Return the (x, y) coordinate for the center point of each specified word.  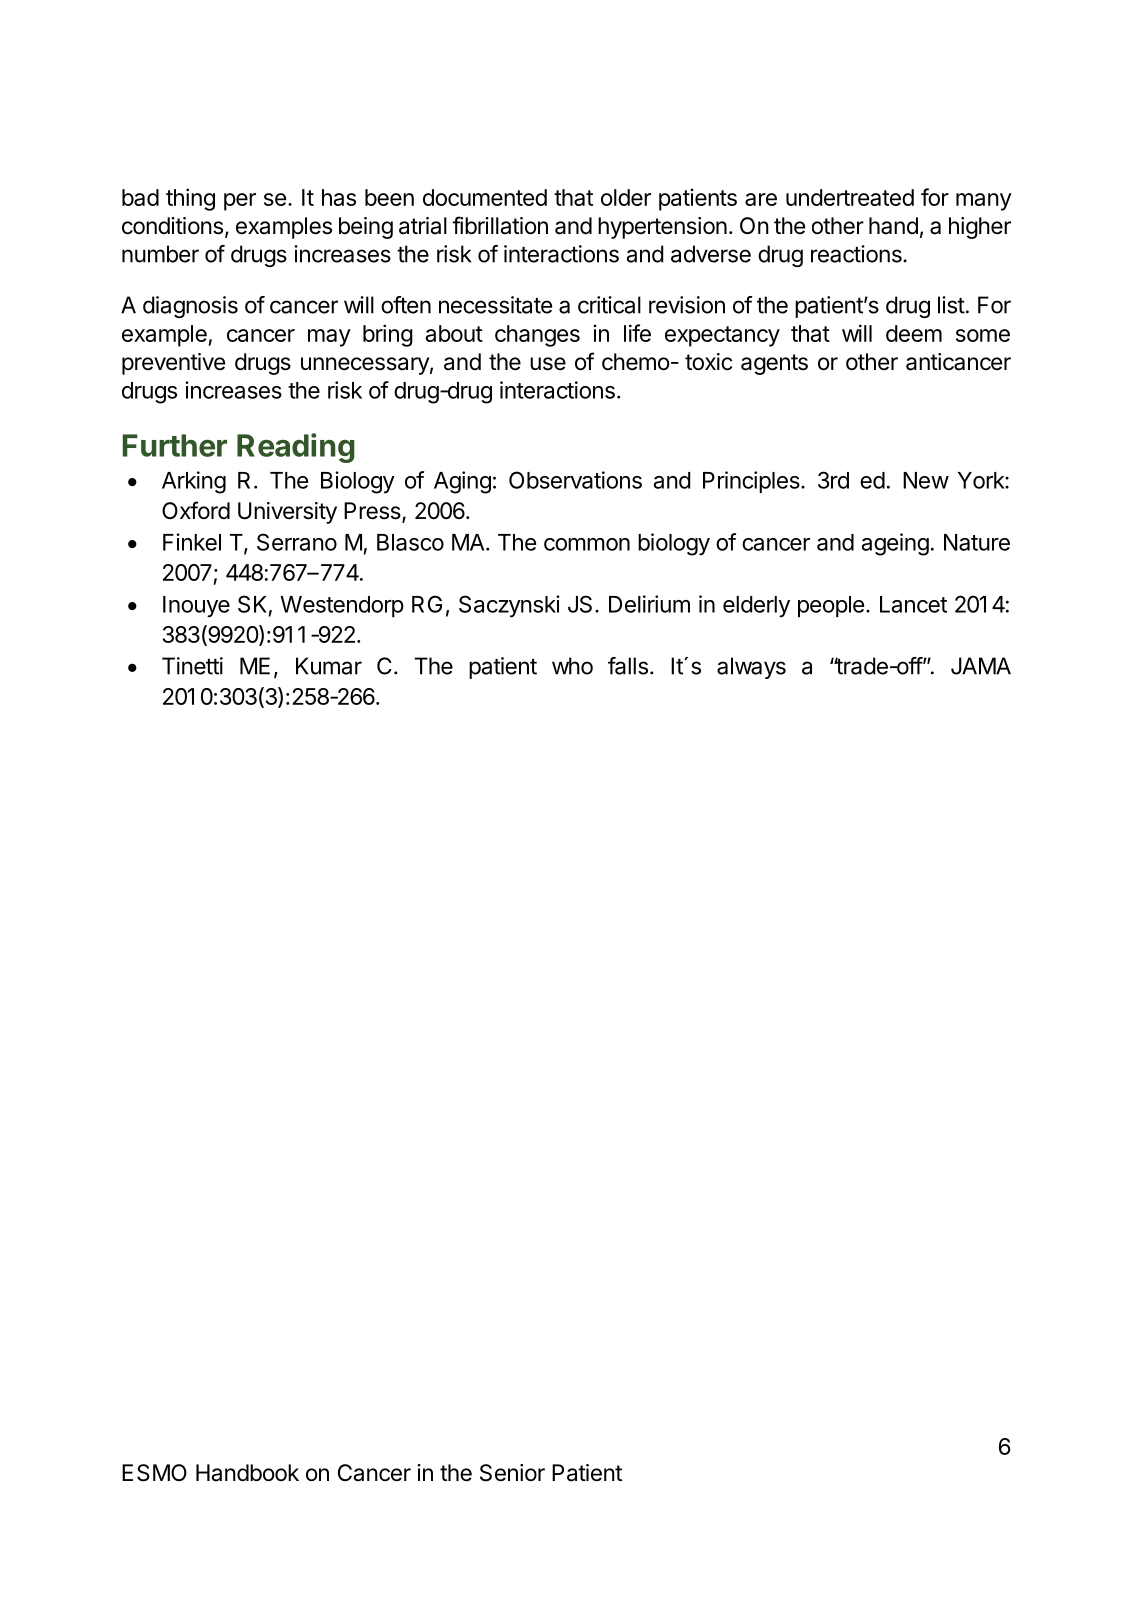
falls (628, 666)
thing (190, 199)
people (831, 606)
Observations (575, 480)
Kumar (329, 666)
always (751, 668)
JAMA (981, 666)
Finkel (192, 542)
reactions (857, 254)
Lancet (913, 604)
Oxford (196, 510)
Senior (512, 1473)
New (926, 480)
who (572, 666)
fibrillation (500, 225)
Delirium (649, 604)
